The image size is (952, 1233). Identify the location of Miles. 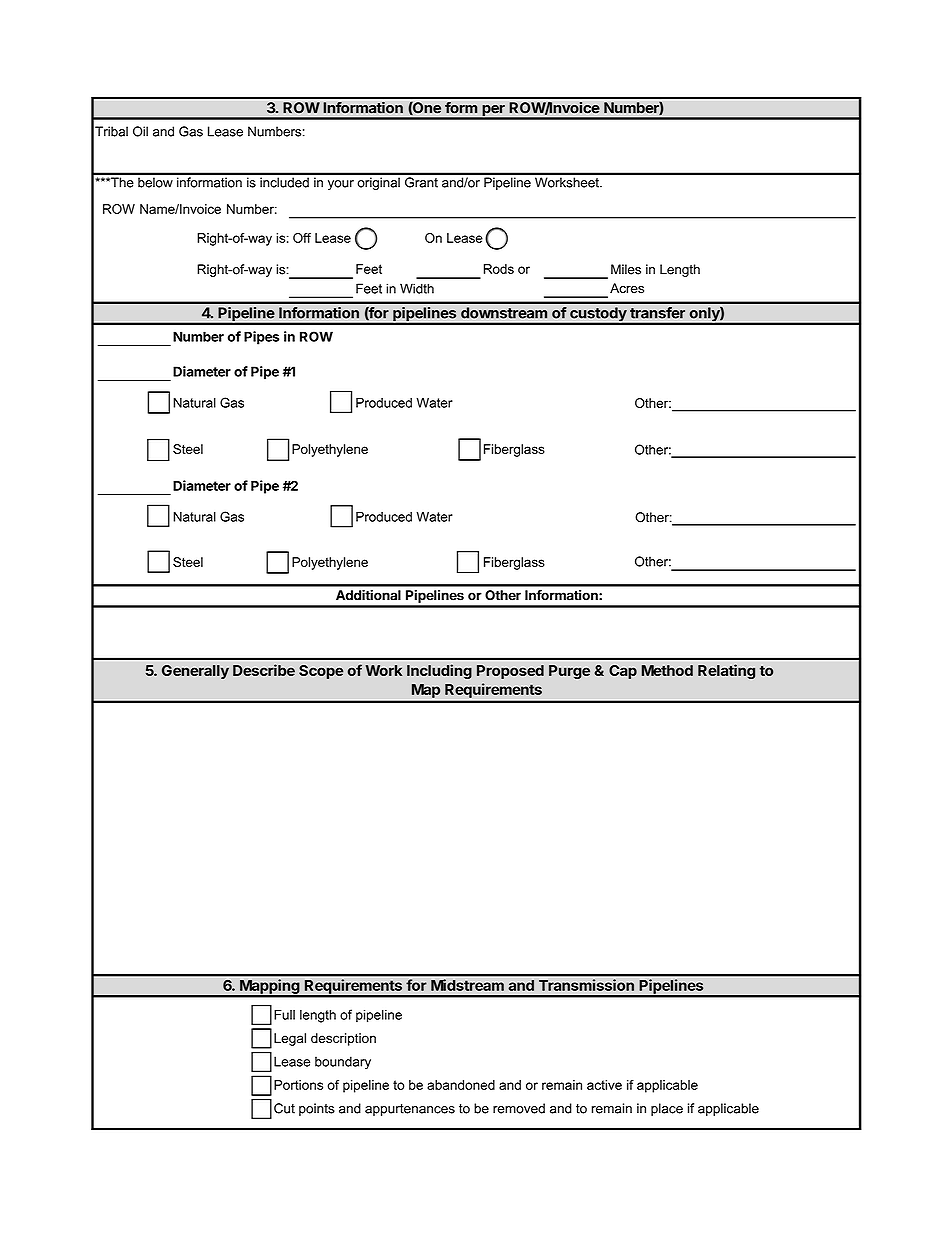
(626, 269).
